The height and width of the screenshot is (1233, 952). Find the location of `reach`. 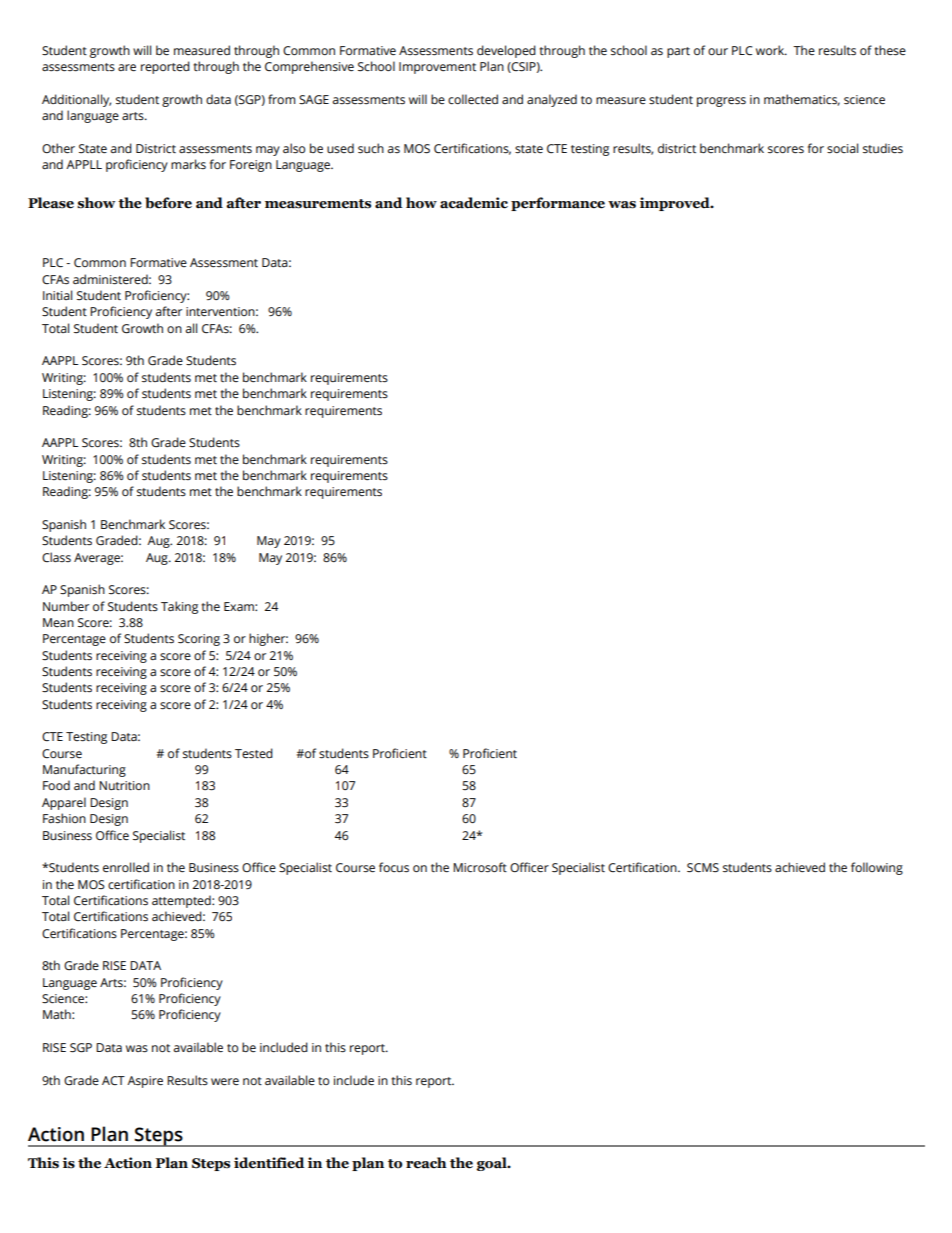

reach is located at coordinates (426, 1163).
